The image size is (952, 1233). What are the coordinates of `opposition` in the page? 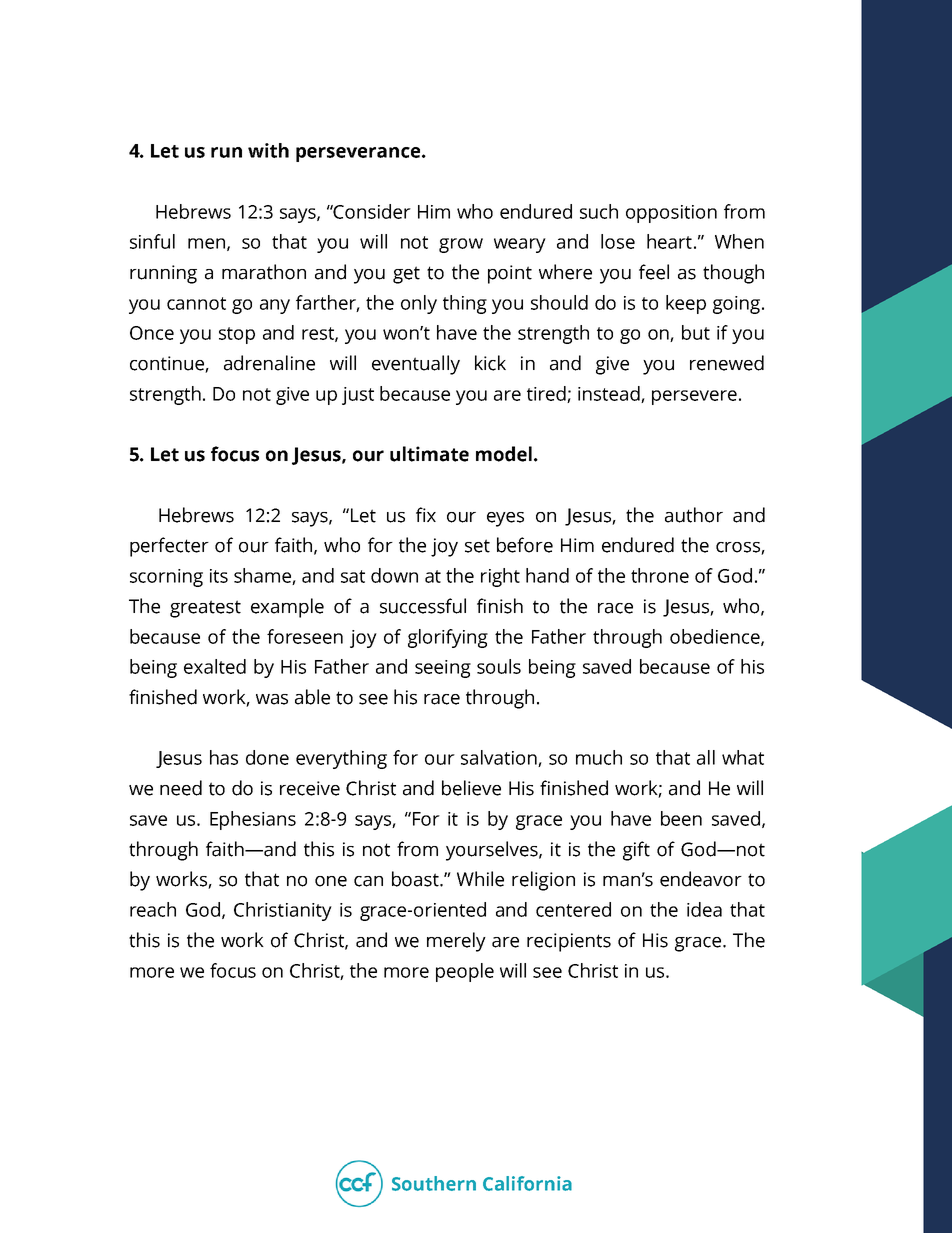 It's located at (671, 214).
